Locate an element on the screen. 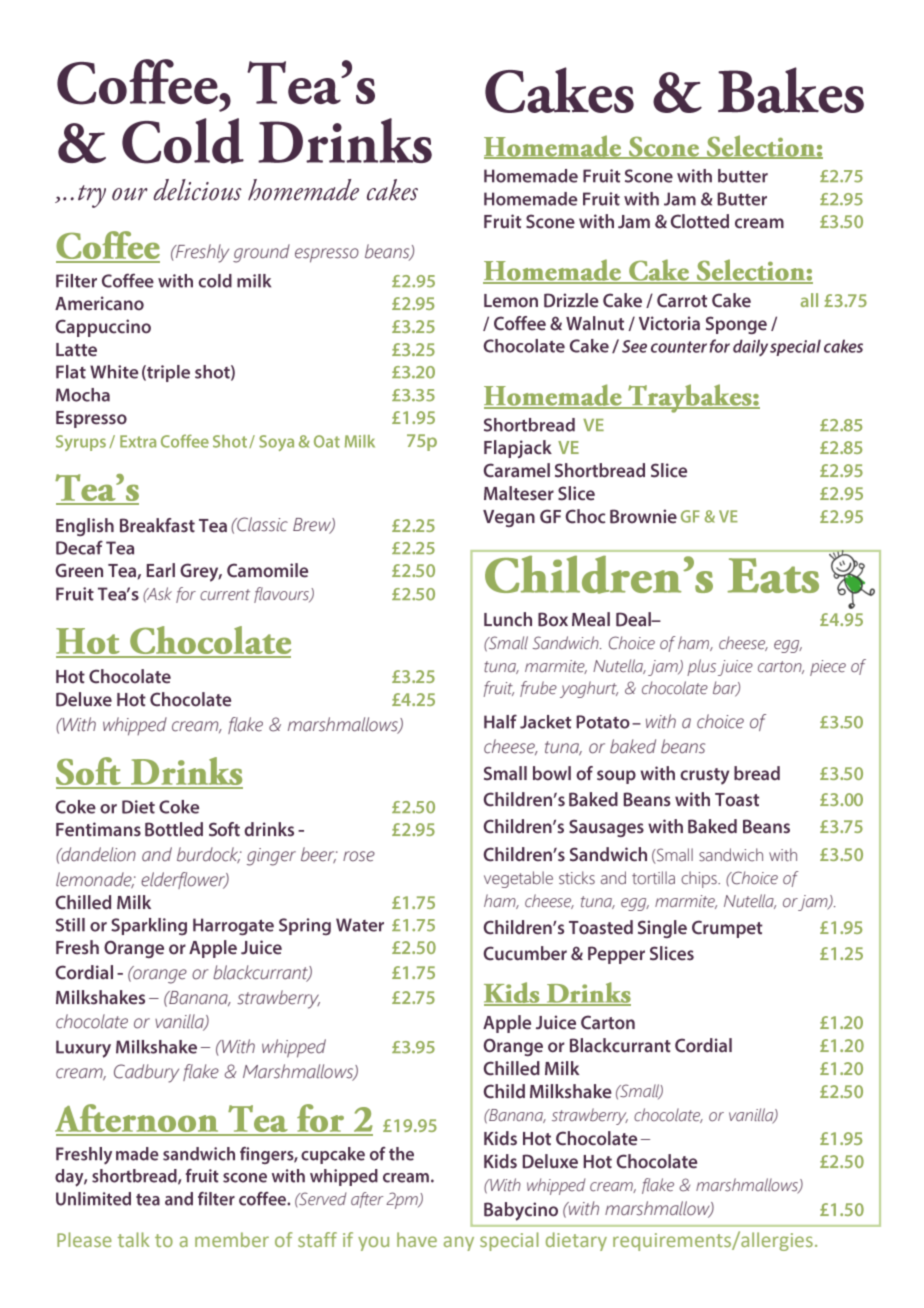 The image size is (924, 1308). Freshly is located at coordinates (201, 253).
